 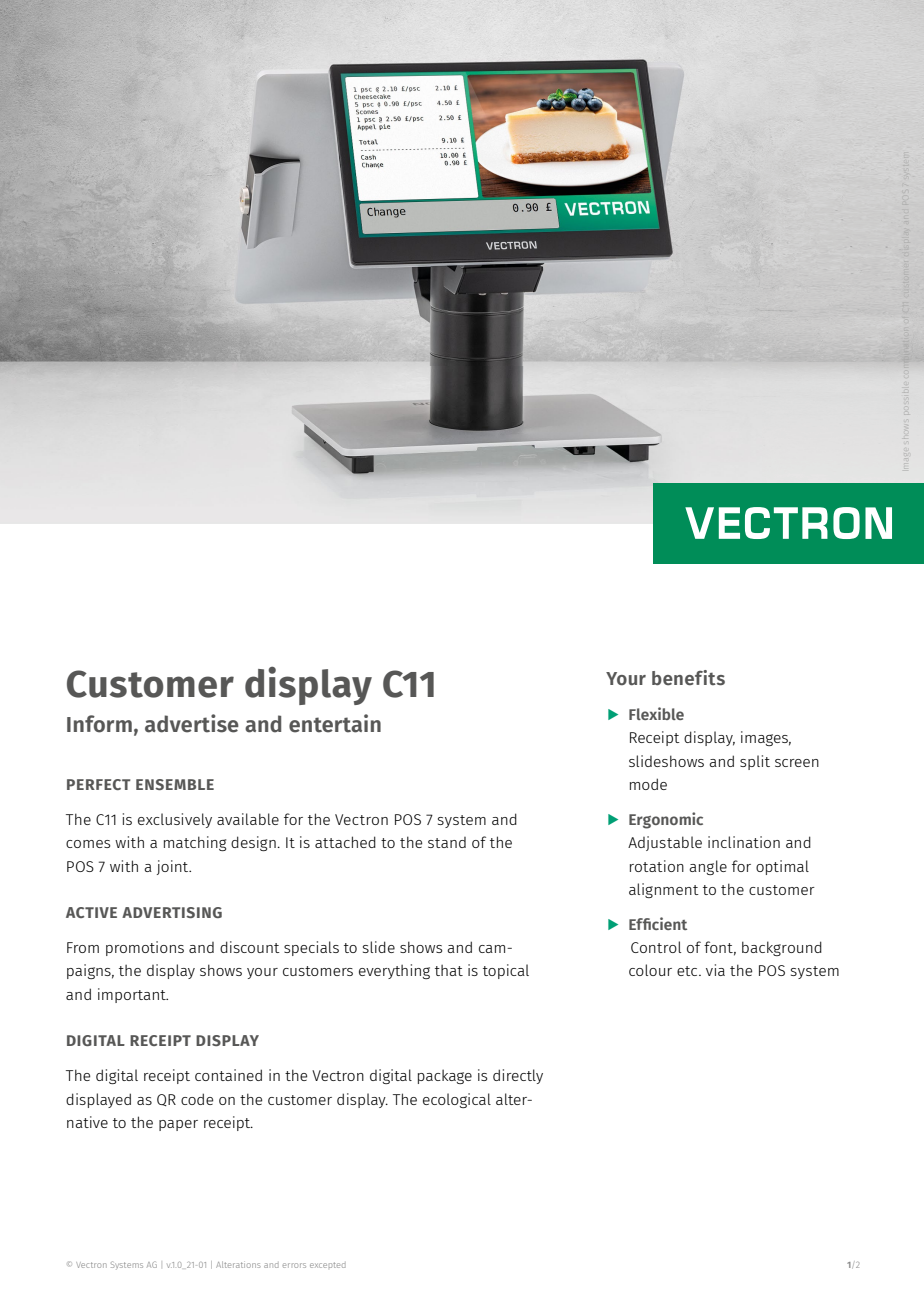 I want to click on contained, so click(x=228, y=1075).
